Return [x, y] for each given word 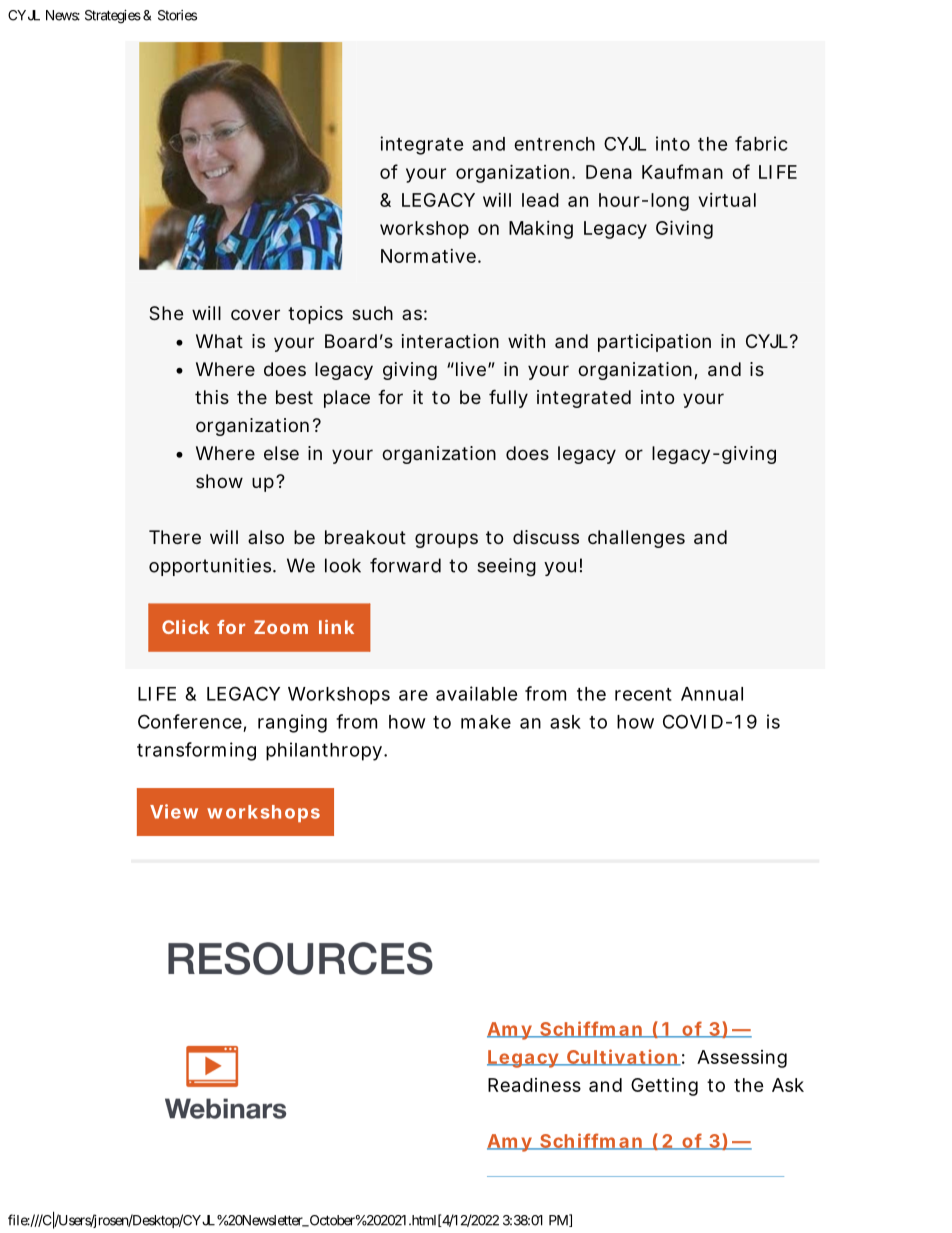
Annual [712, 694]
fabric [761, 143]
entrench [554, 144]
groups [446, 540]
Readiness [534, 1085]
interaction [450, 341]
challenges [636, 539]
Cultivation [622, 1057]
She [166, 313]
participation [654, 343]
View [174, 811]
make [486, 722]
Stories [177, 15]
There [175, 537]
